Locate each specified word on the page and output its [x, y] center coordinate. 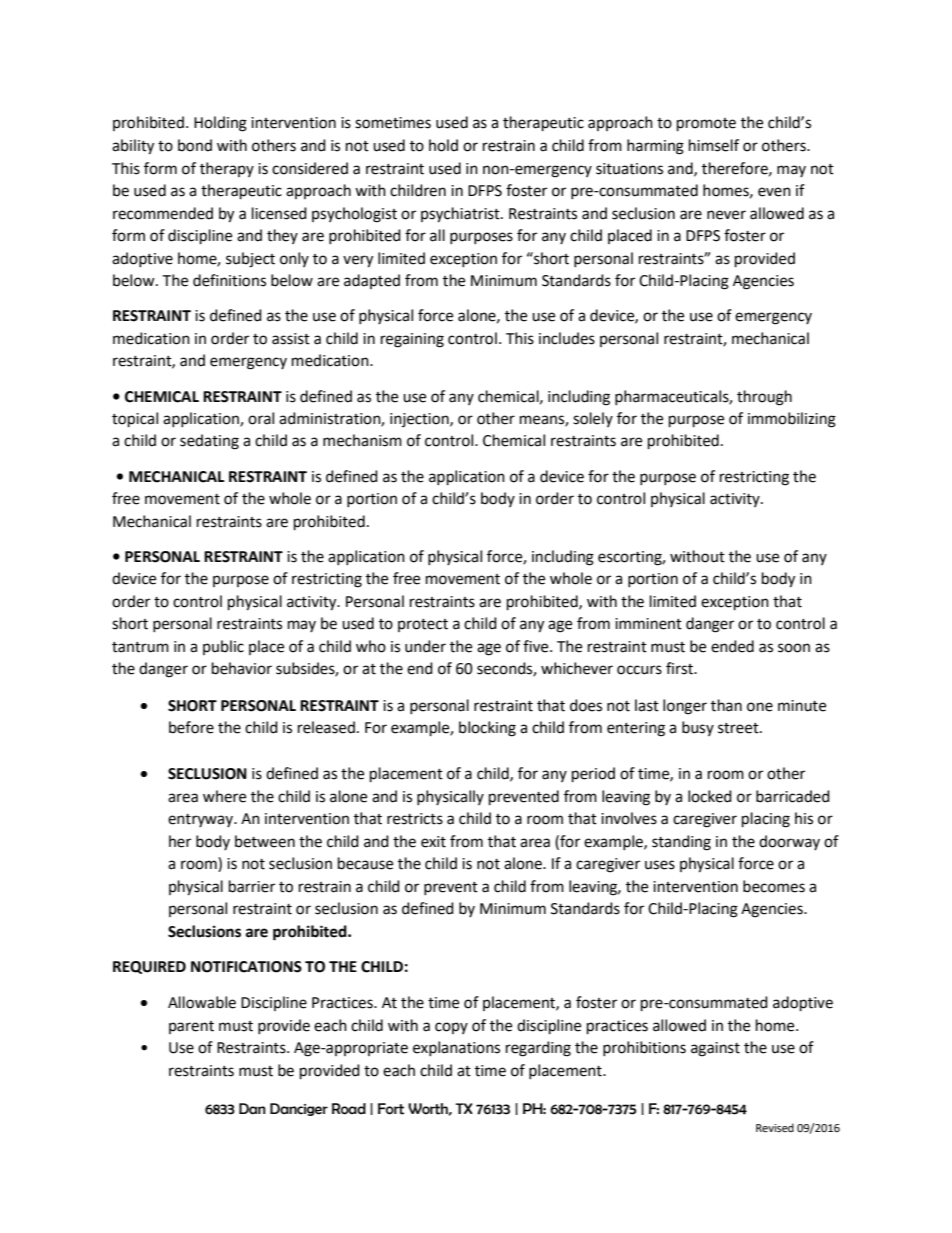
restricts [415, 819]
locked [710, 796]
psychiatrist [461, 215]
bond [195, 145]
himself [714, 145]
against [715, 1049]
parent [191, 1027]
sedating [209, 442]
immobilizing [792, 420]
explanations [456, 1048]
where [224, 796]
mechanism [362, 440]
